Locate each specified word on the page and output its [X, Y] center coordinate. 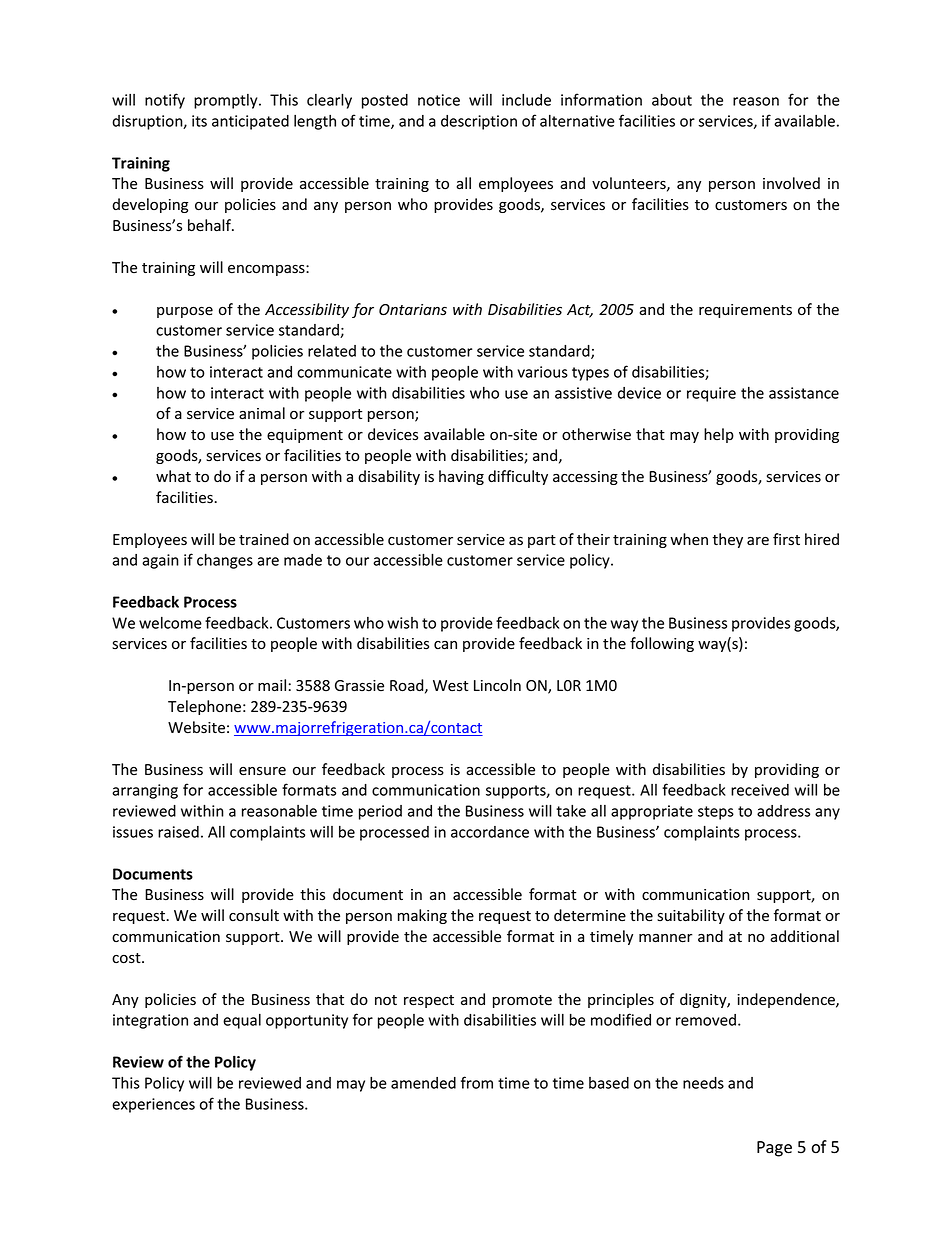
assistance [804, 393]
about [672, 99]
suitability [691, 916]
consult [254, 915]
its [199, 121]
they [727, 540]
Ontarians [413, 309]
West [450, 686]
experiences [153, 1105]
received [760, 790]
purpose [185, 312]
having [461, 477]
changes [225, 561]
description [479, 122]
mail [272, 685]
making [422, 916]
